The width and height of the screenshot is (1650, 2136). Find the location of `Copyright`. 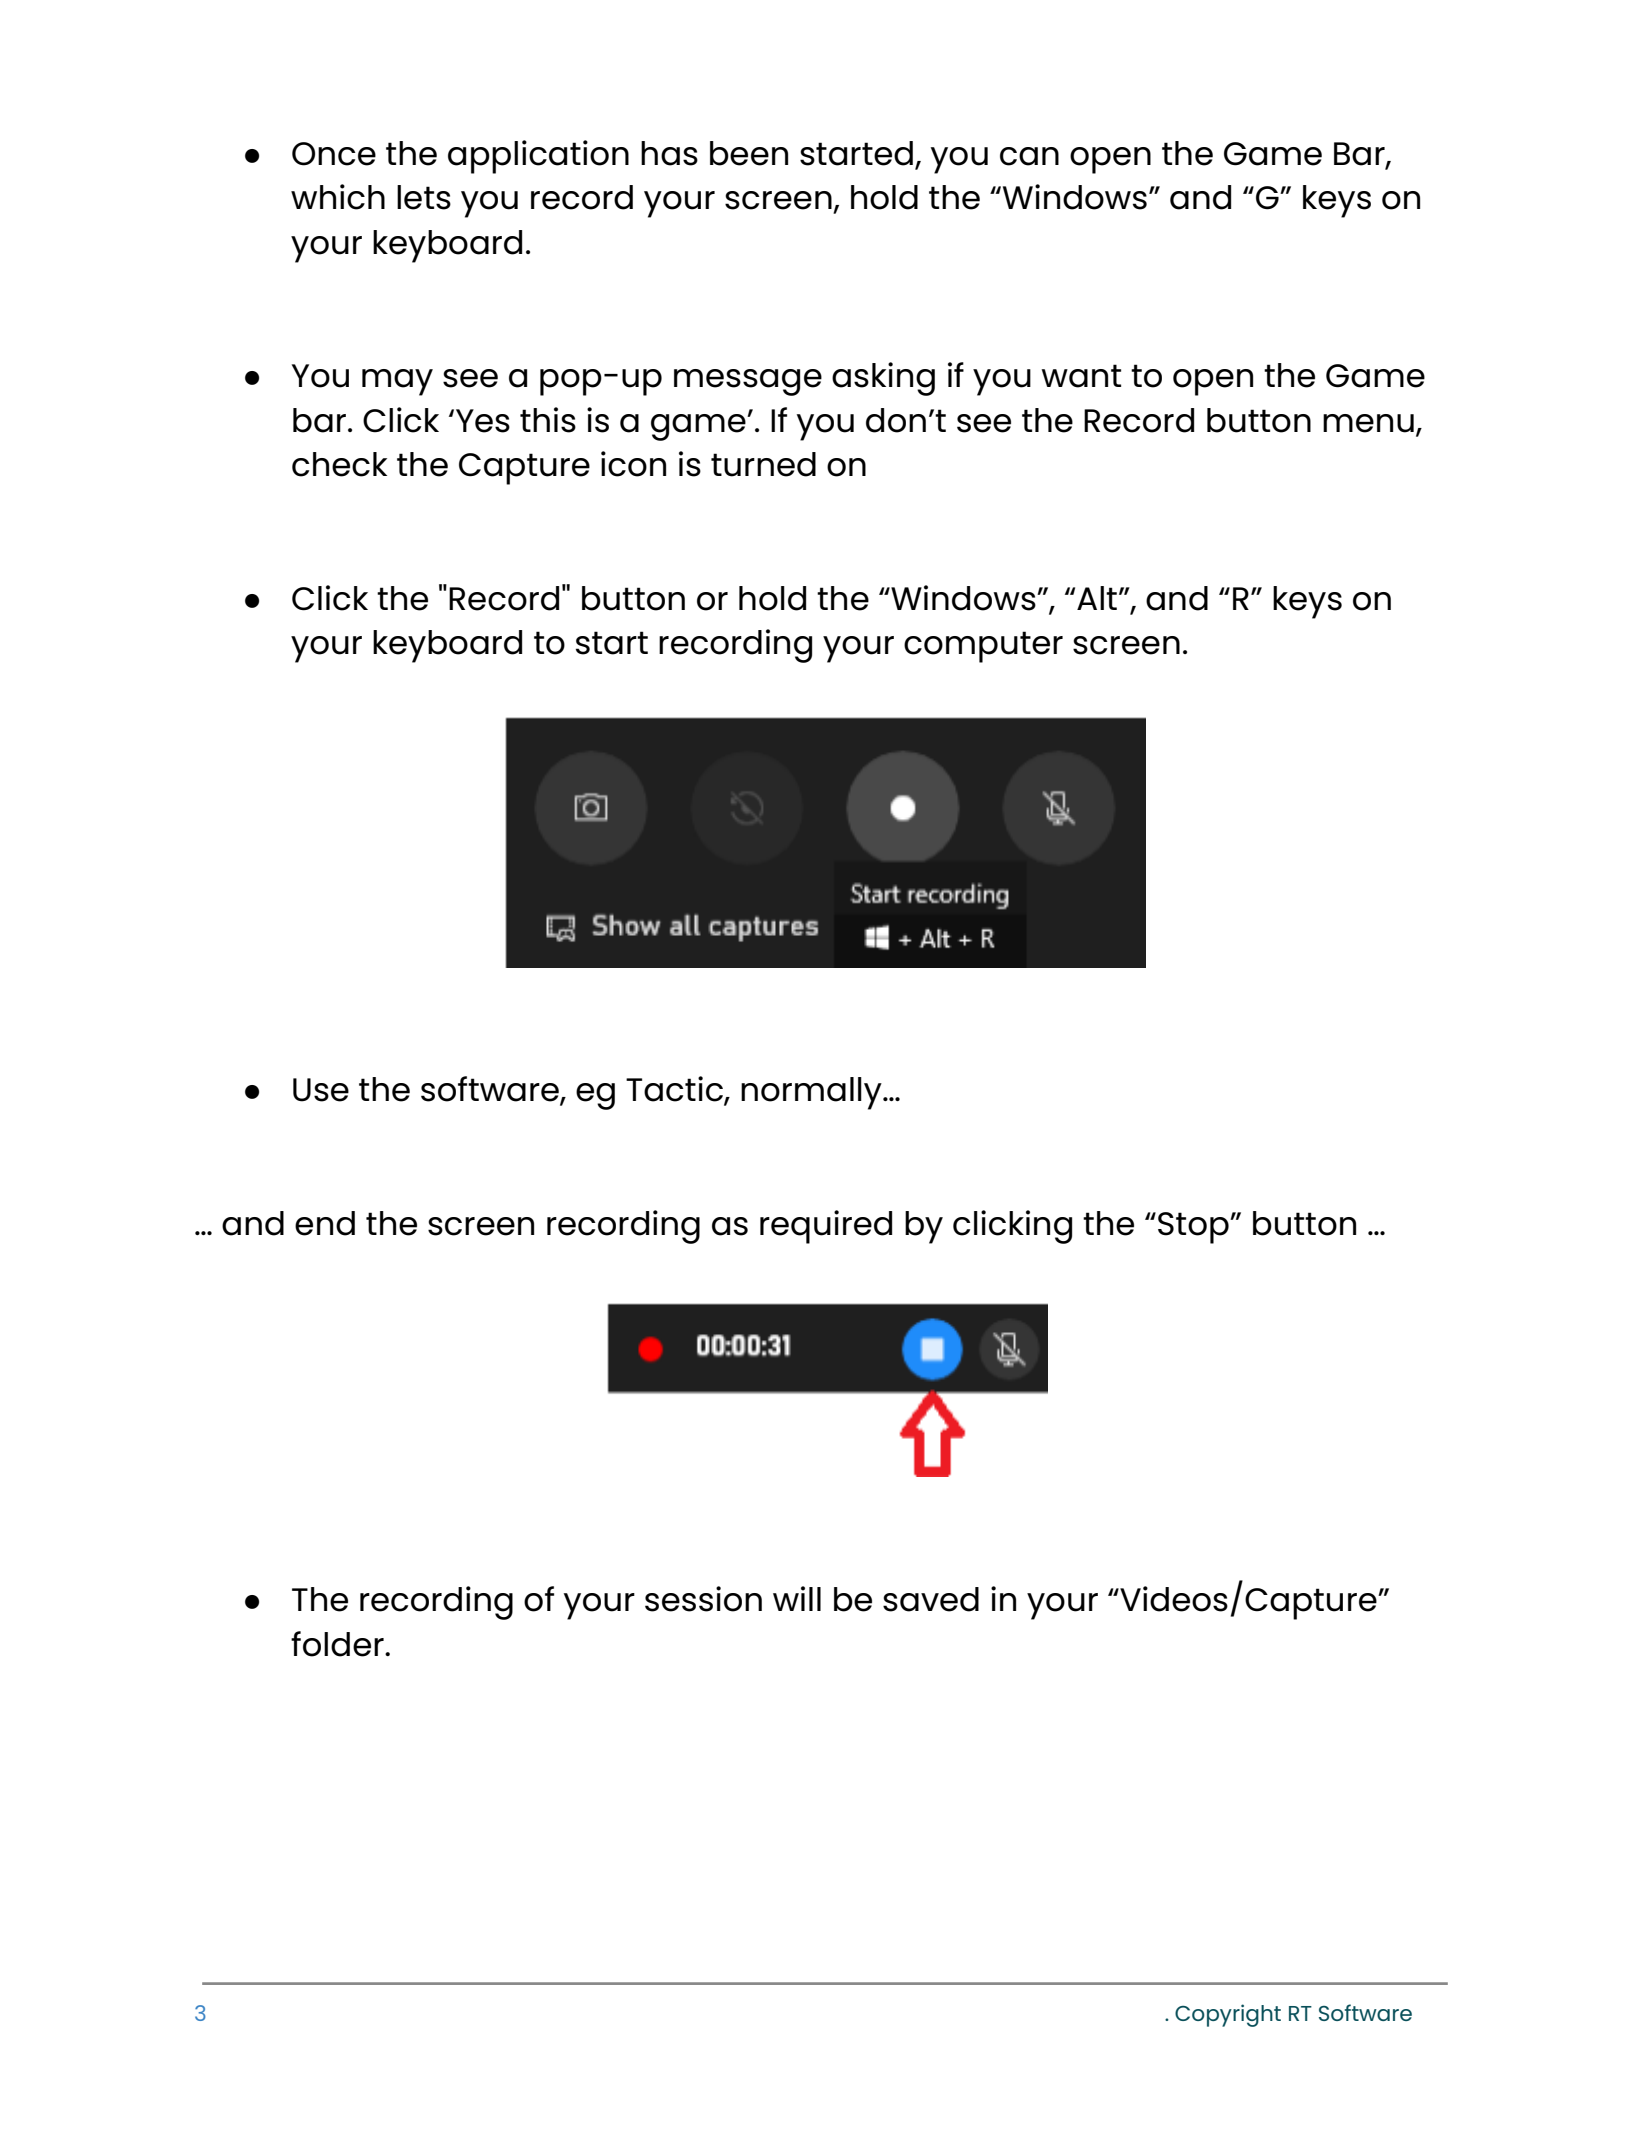

Copyright is located at coordinates (1228, 2015).
